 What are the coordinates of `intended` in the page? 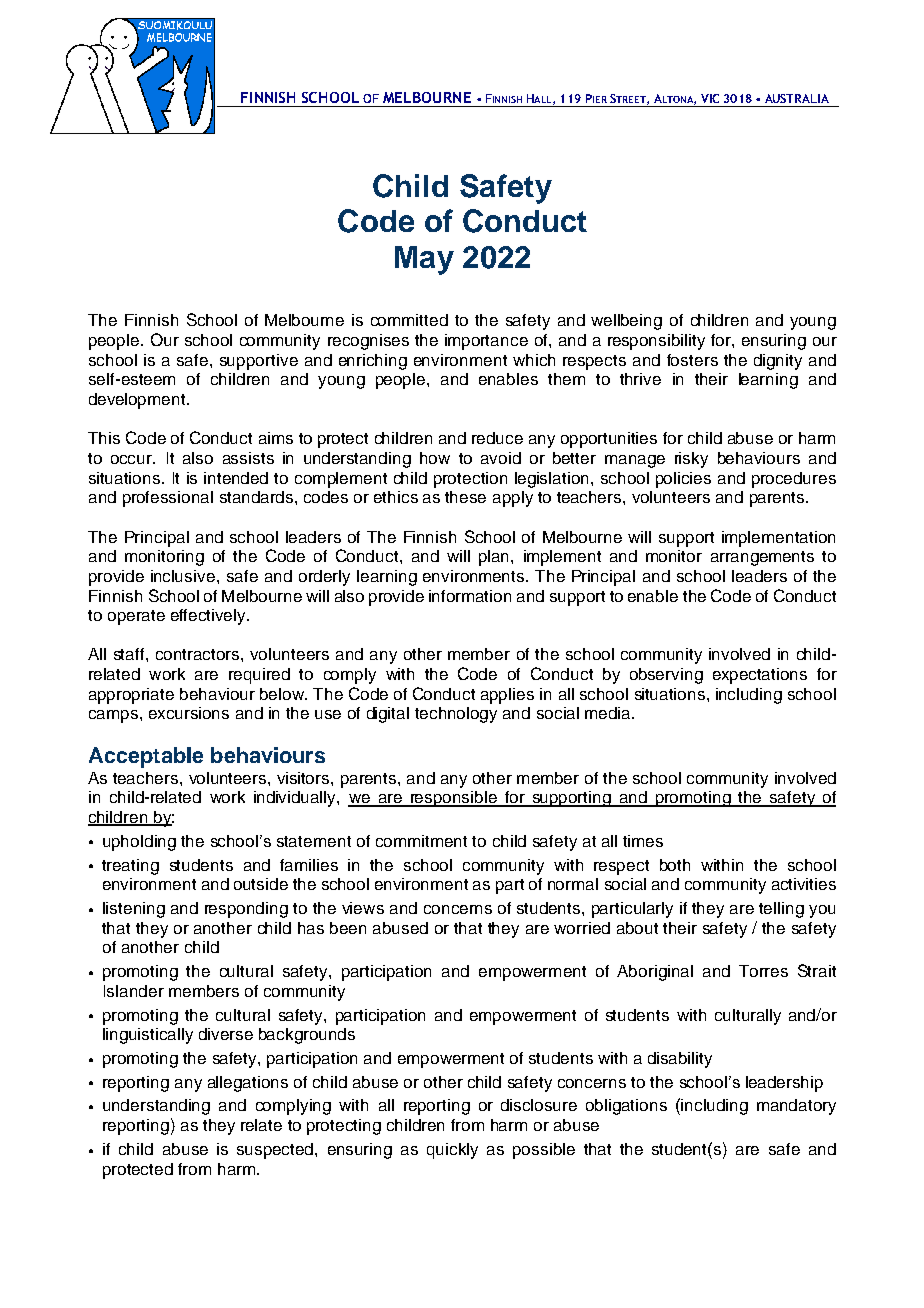 It's located at (236, 478).
